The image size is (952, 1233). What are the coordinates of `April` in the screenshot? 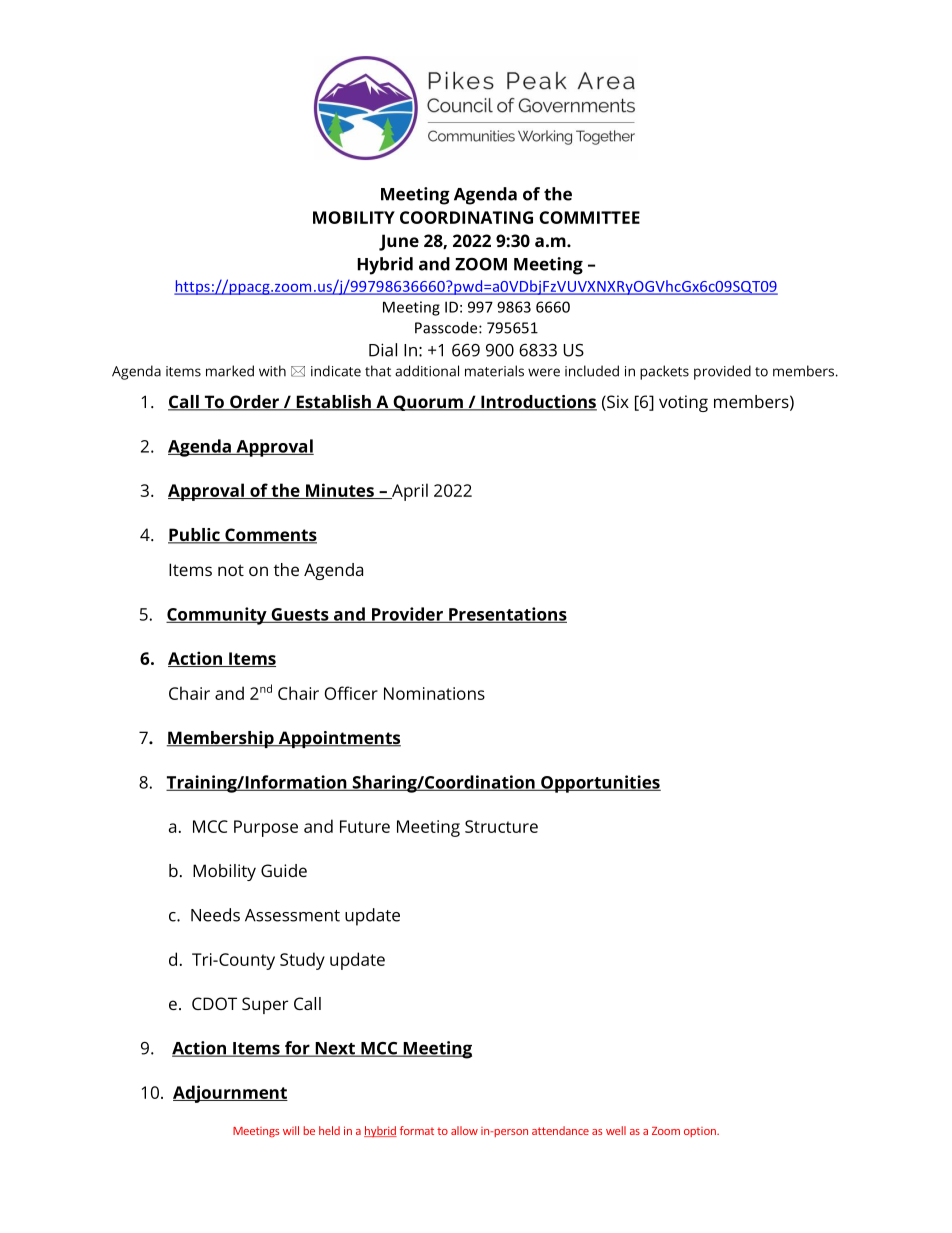 It's located at (409, 492).
